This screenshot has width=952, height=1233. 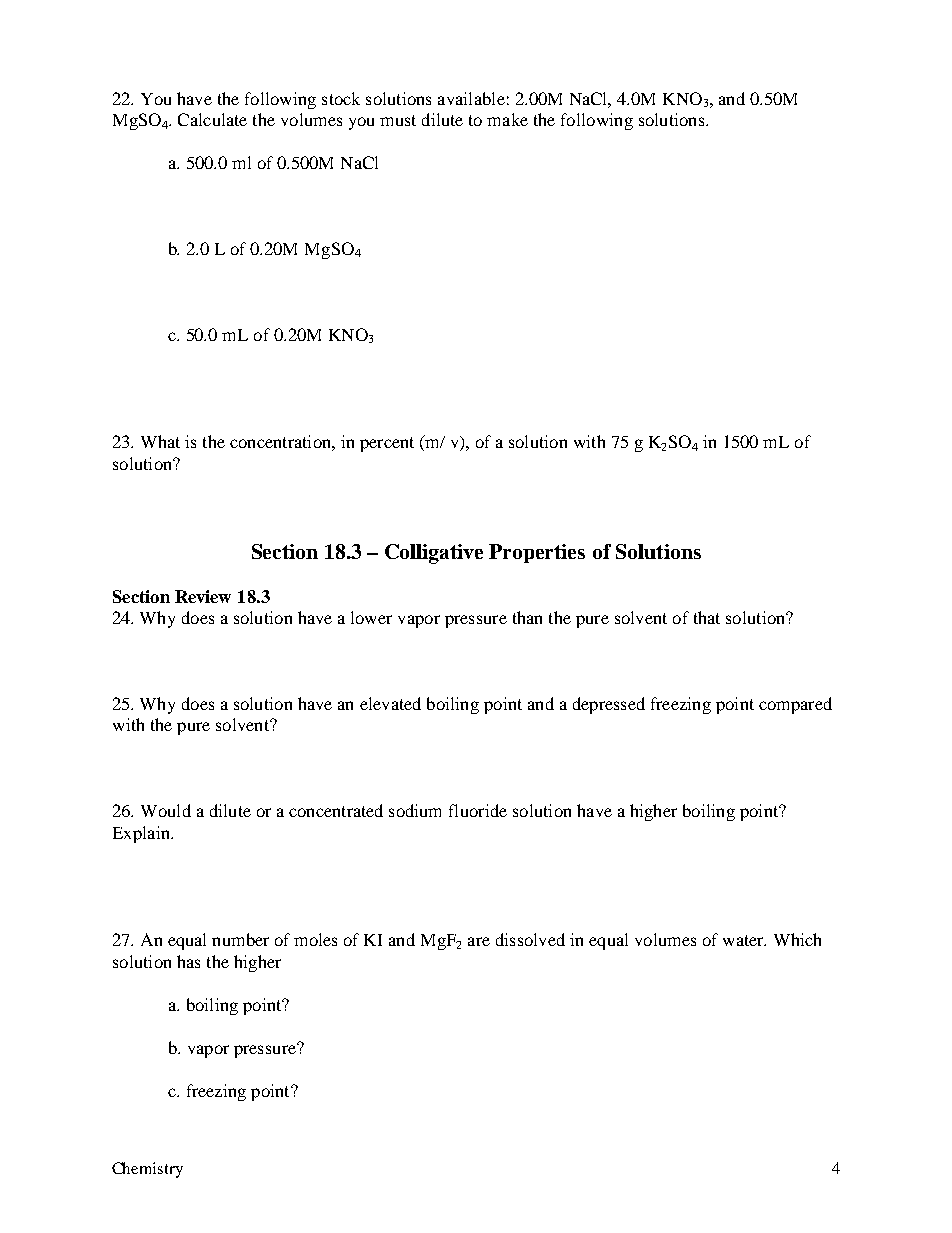 What do you see at coordinates (387, 444) in the screenshot?
I see `percent` at bounding box center [387, 444].
